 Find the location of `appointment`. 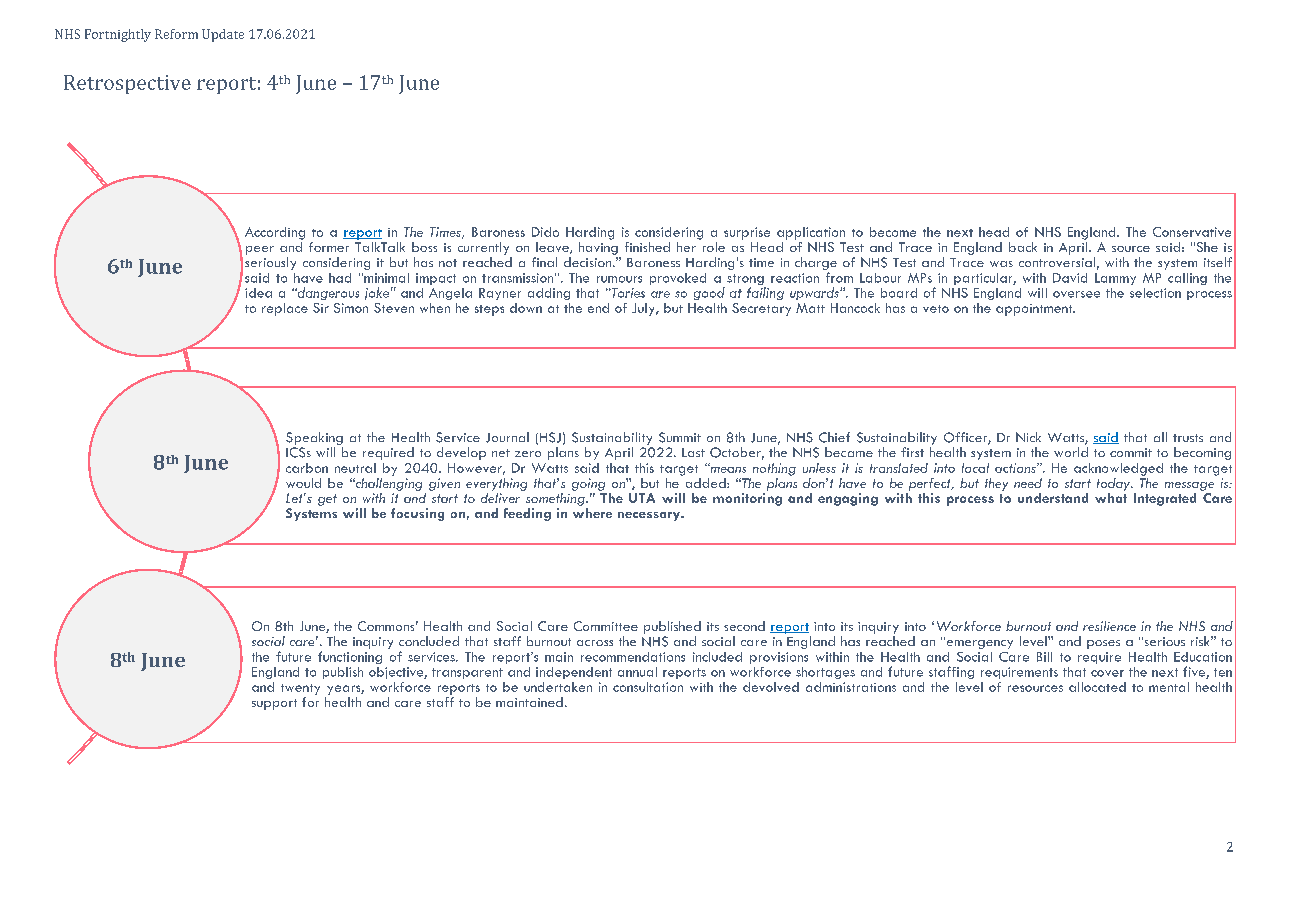

appointment is located at coordinates (1035, 310).
